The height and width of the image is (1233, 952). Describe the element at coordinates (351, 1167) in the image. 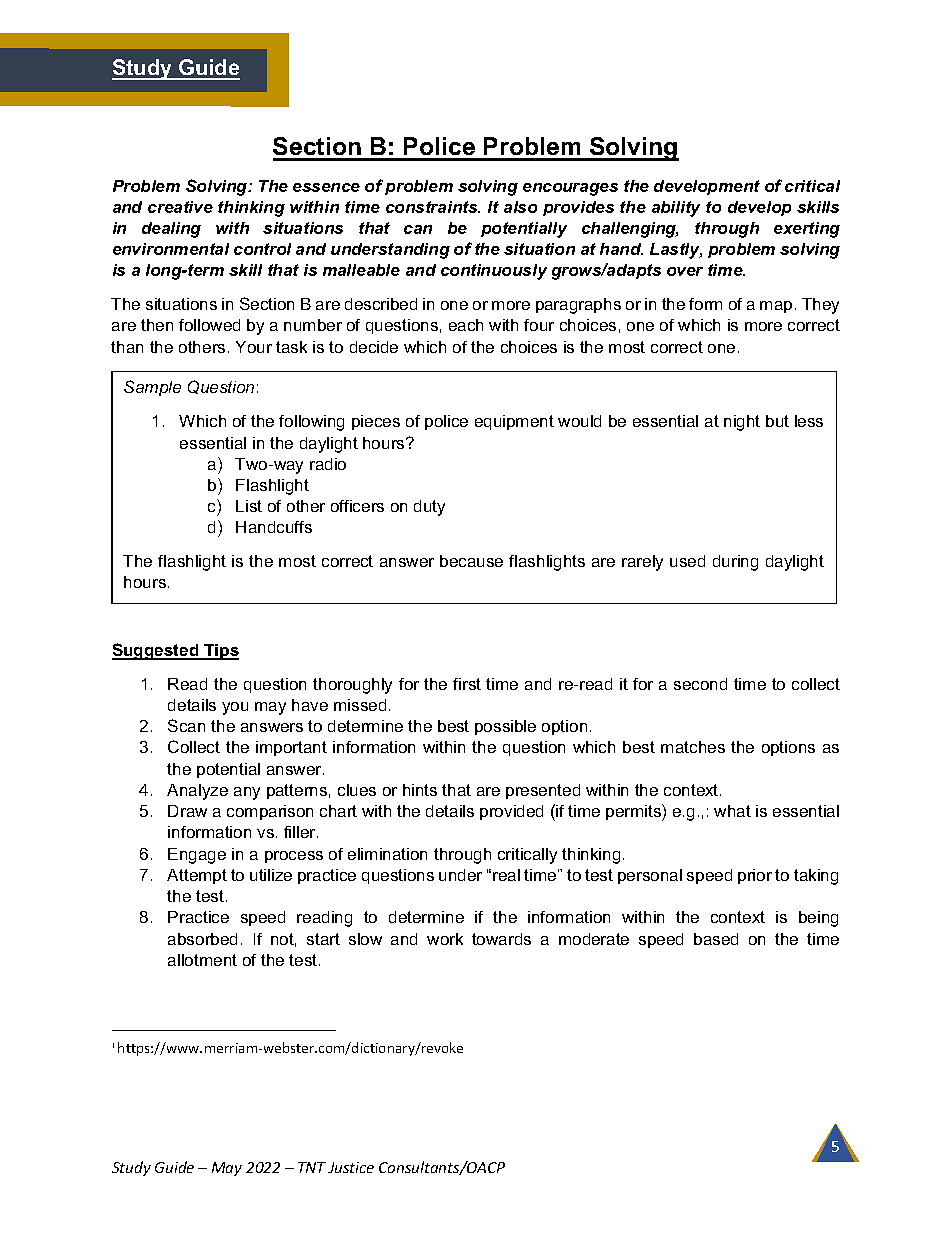

I see `Justice` at that location.
